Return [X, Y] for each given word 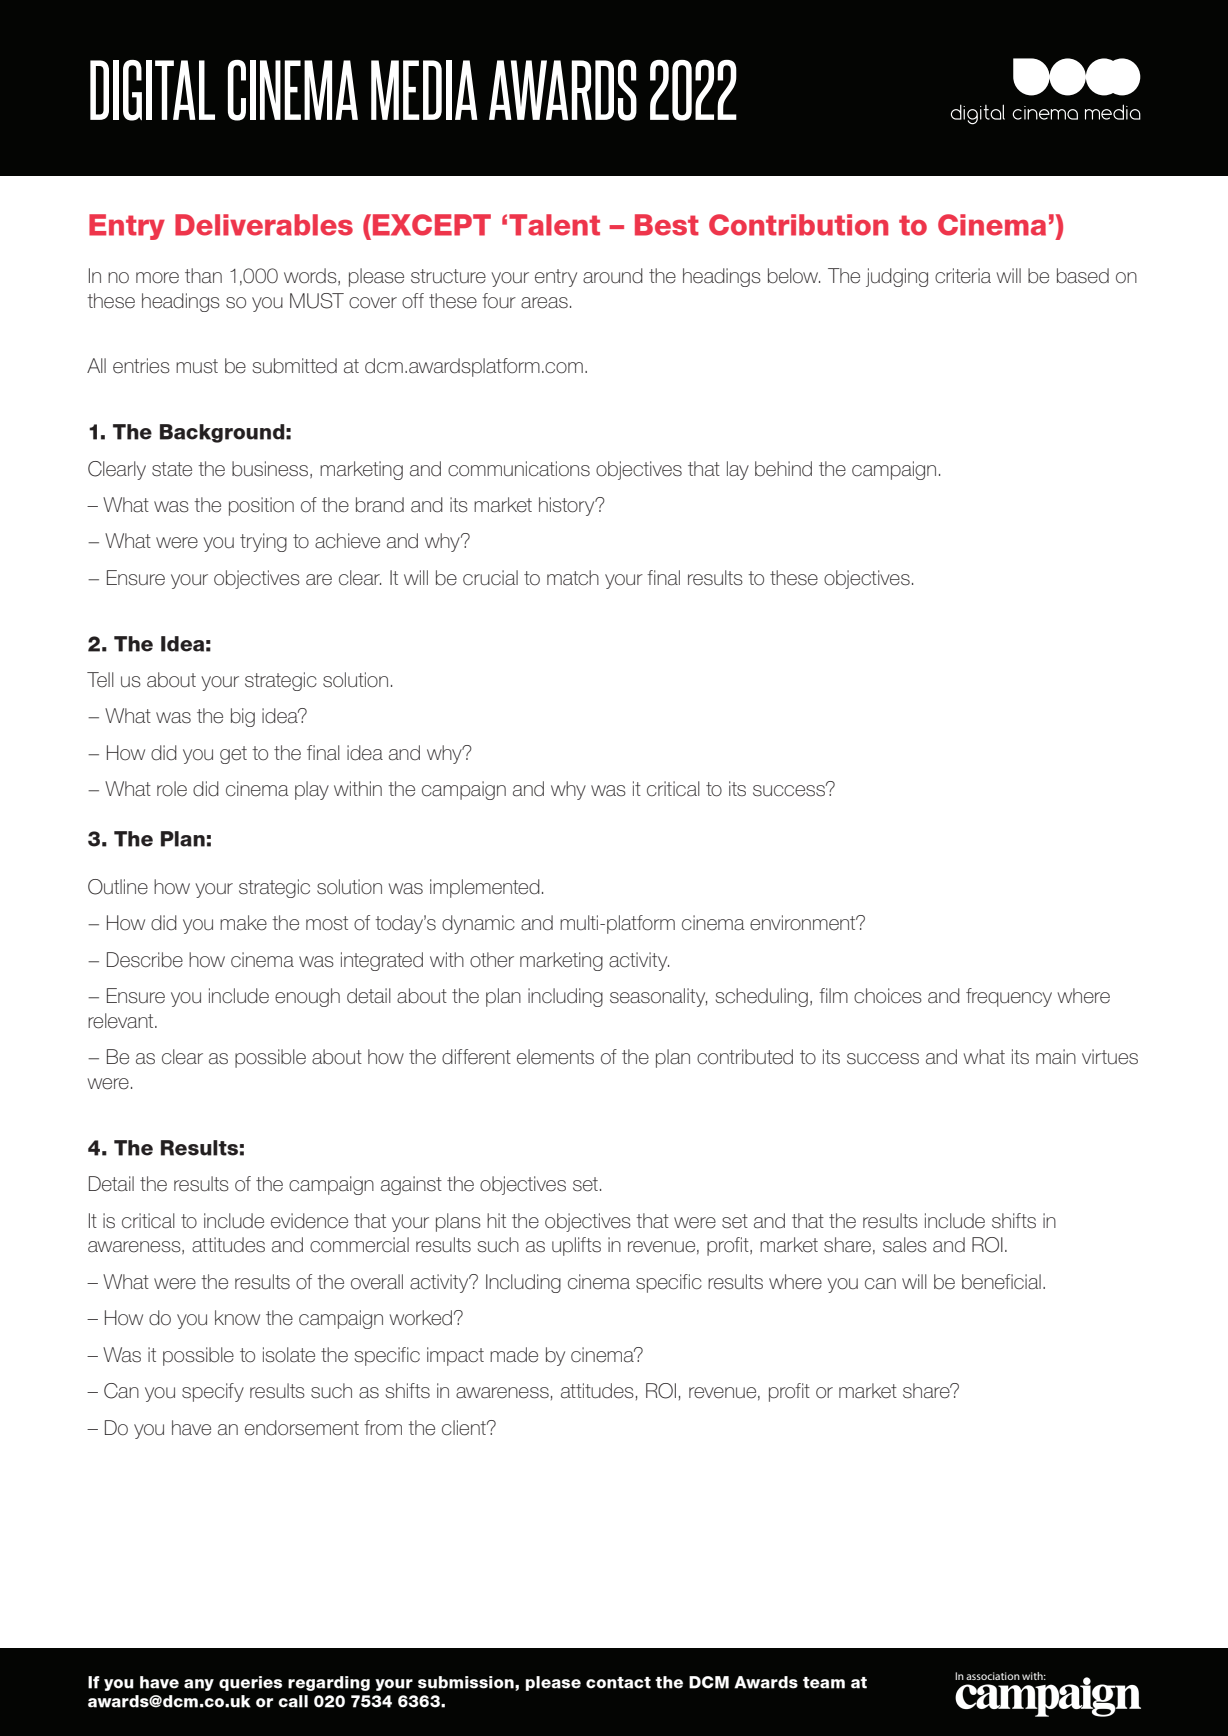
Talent [554, 225]
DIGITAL [152, 90]
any [199, 1685]
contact [618, 1683]
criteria [963, 276]
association [993, 1676]
